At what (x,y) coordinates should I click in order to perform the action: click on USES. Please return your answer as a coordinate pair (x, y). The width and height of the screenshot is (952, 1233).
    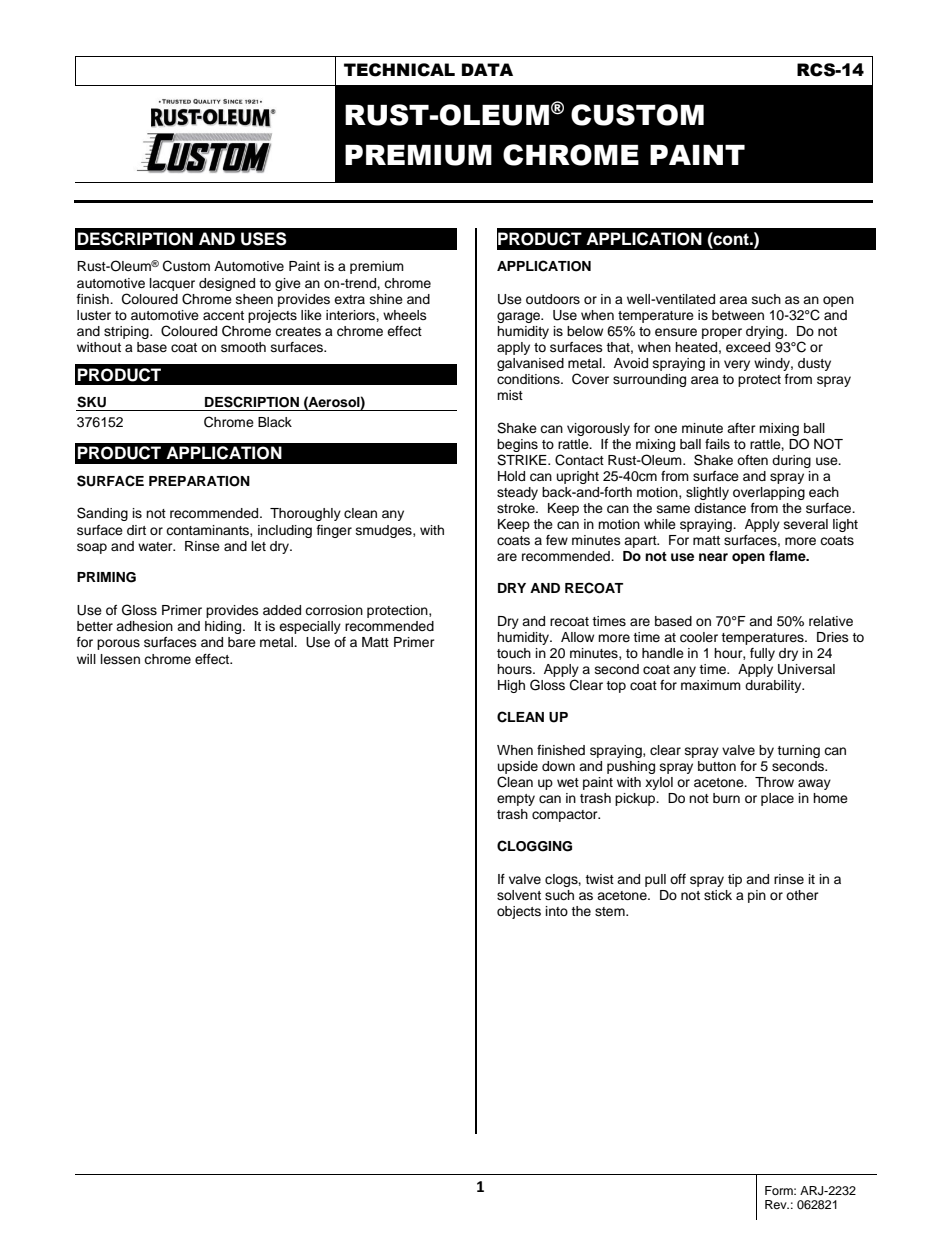
    Looking at the image, I should click on (264, 239).
